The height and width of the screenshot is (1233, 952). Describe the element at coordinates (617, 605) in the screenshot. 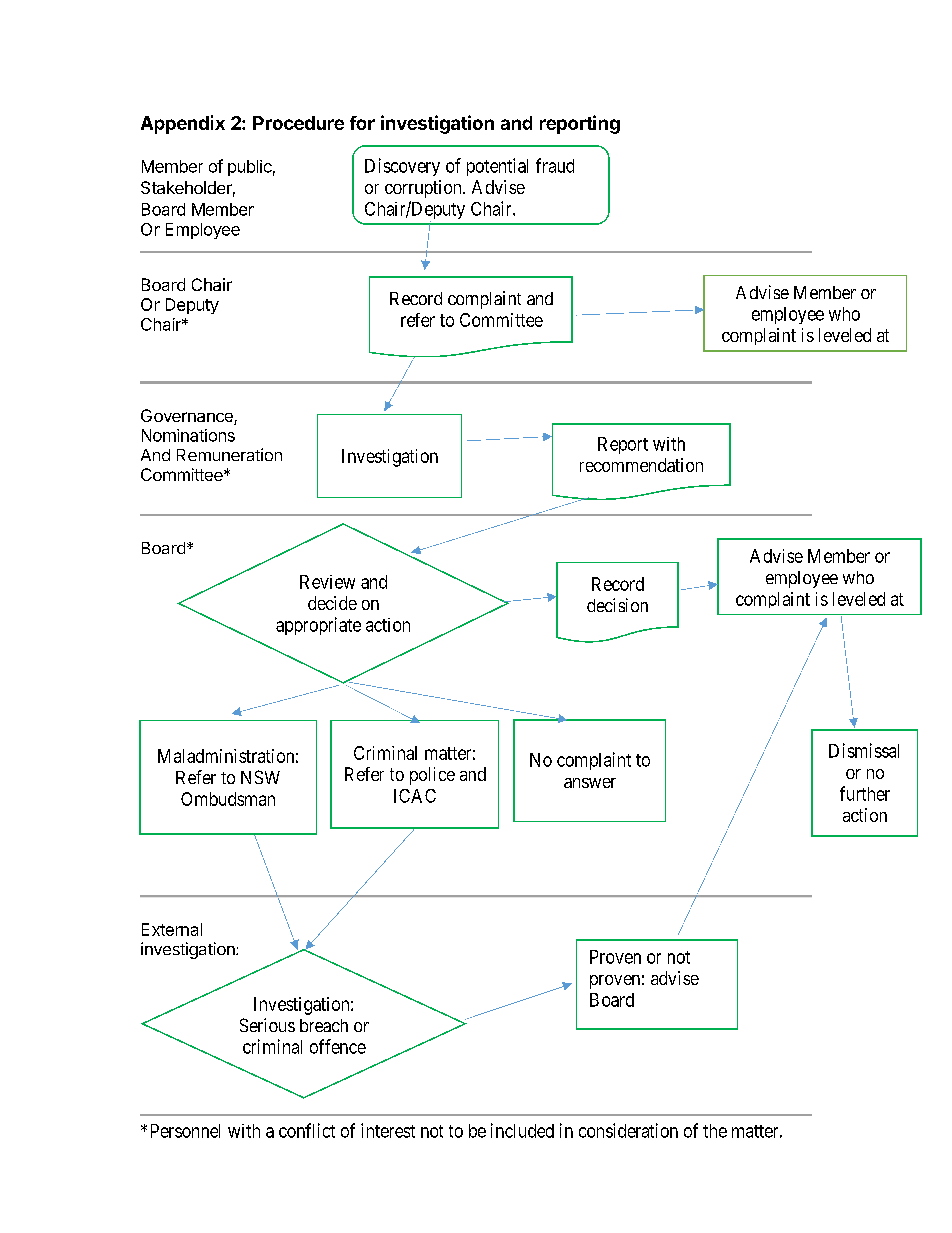

I see `decision` at that location.
